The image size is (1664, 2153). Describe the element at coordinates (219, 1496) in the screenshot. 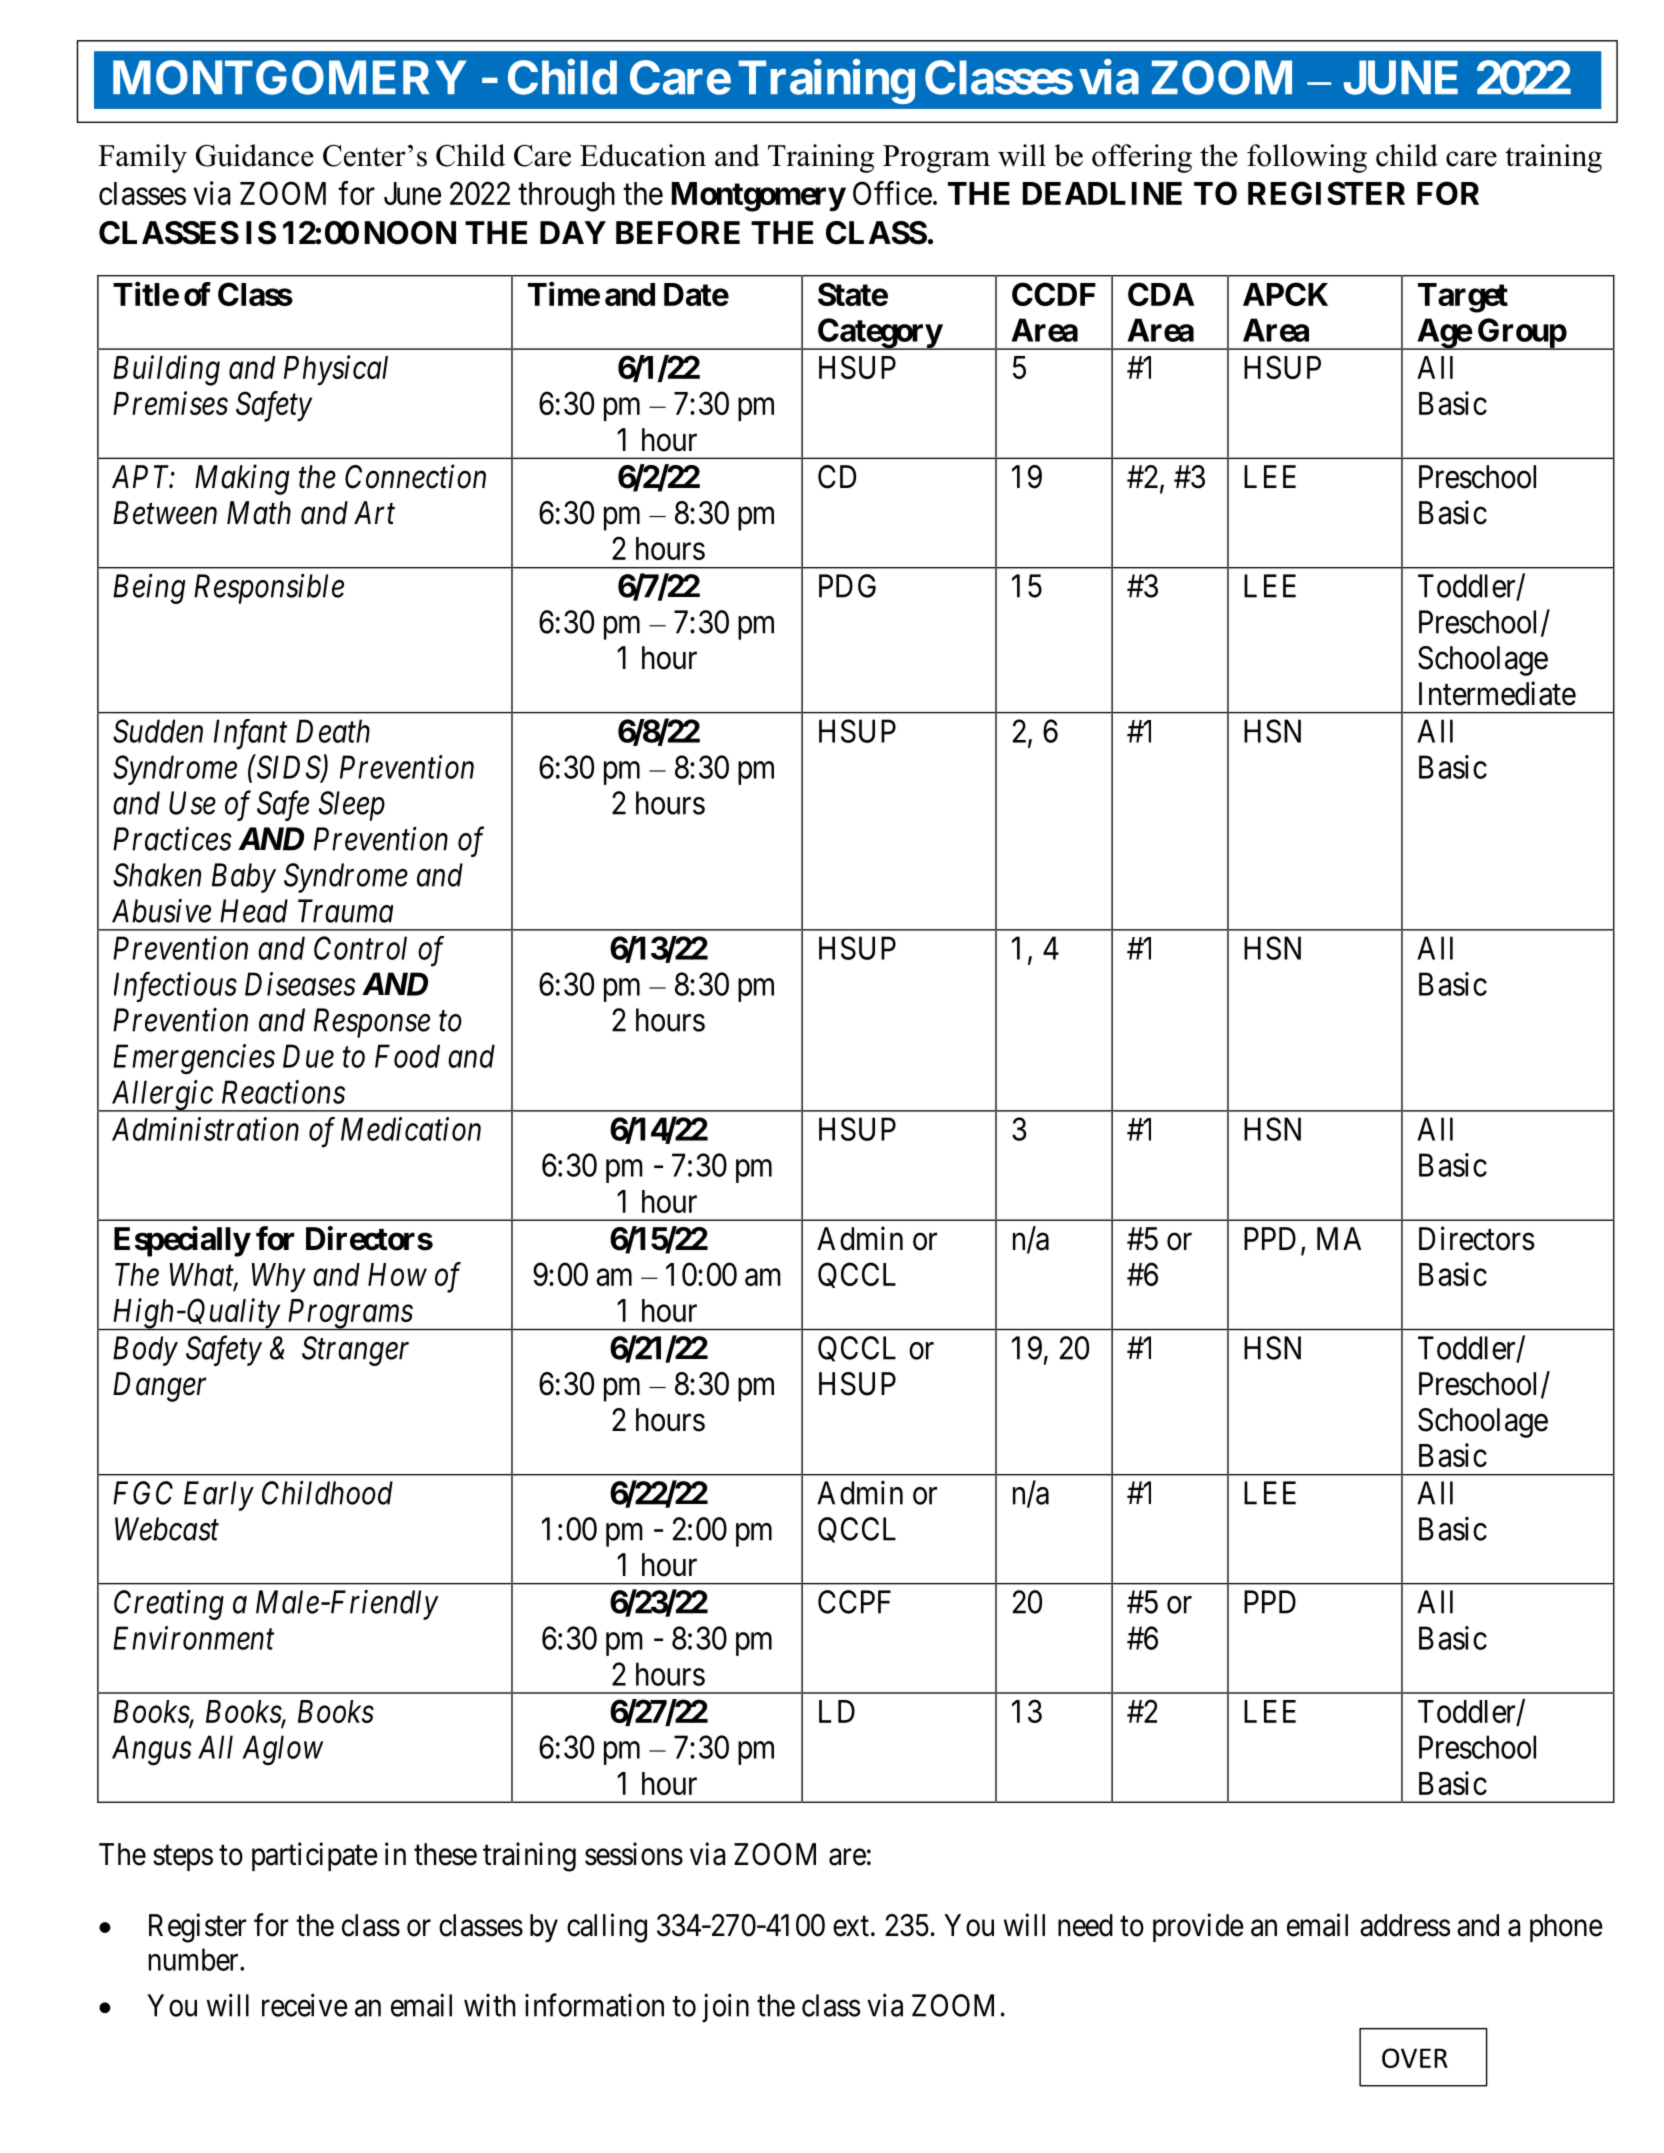

I see `Early` at that location.
